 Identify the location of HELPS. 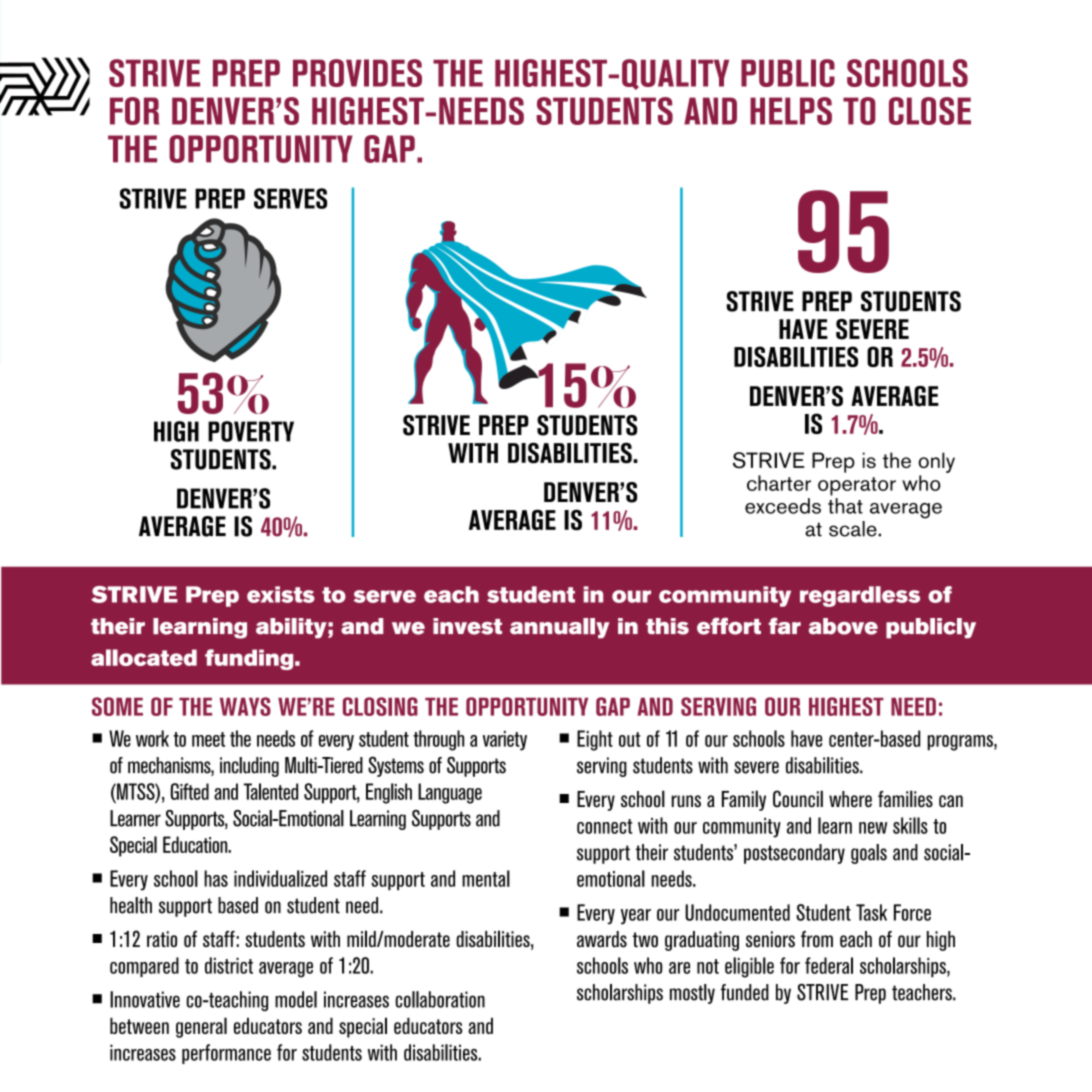
(791, 111).
